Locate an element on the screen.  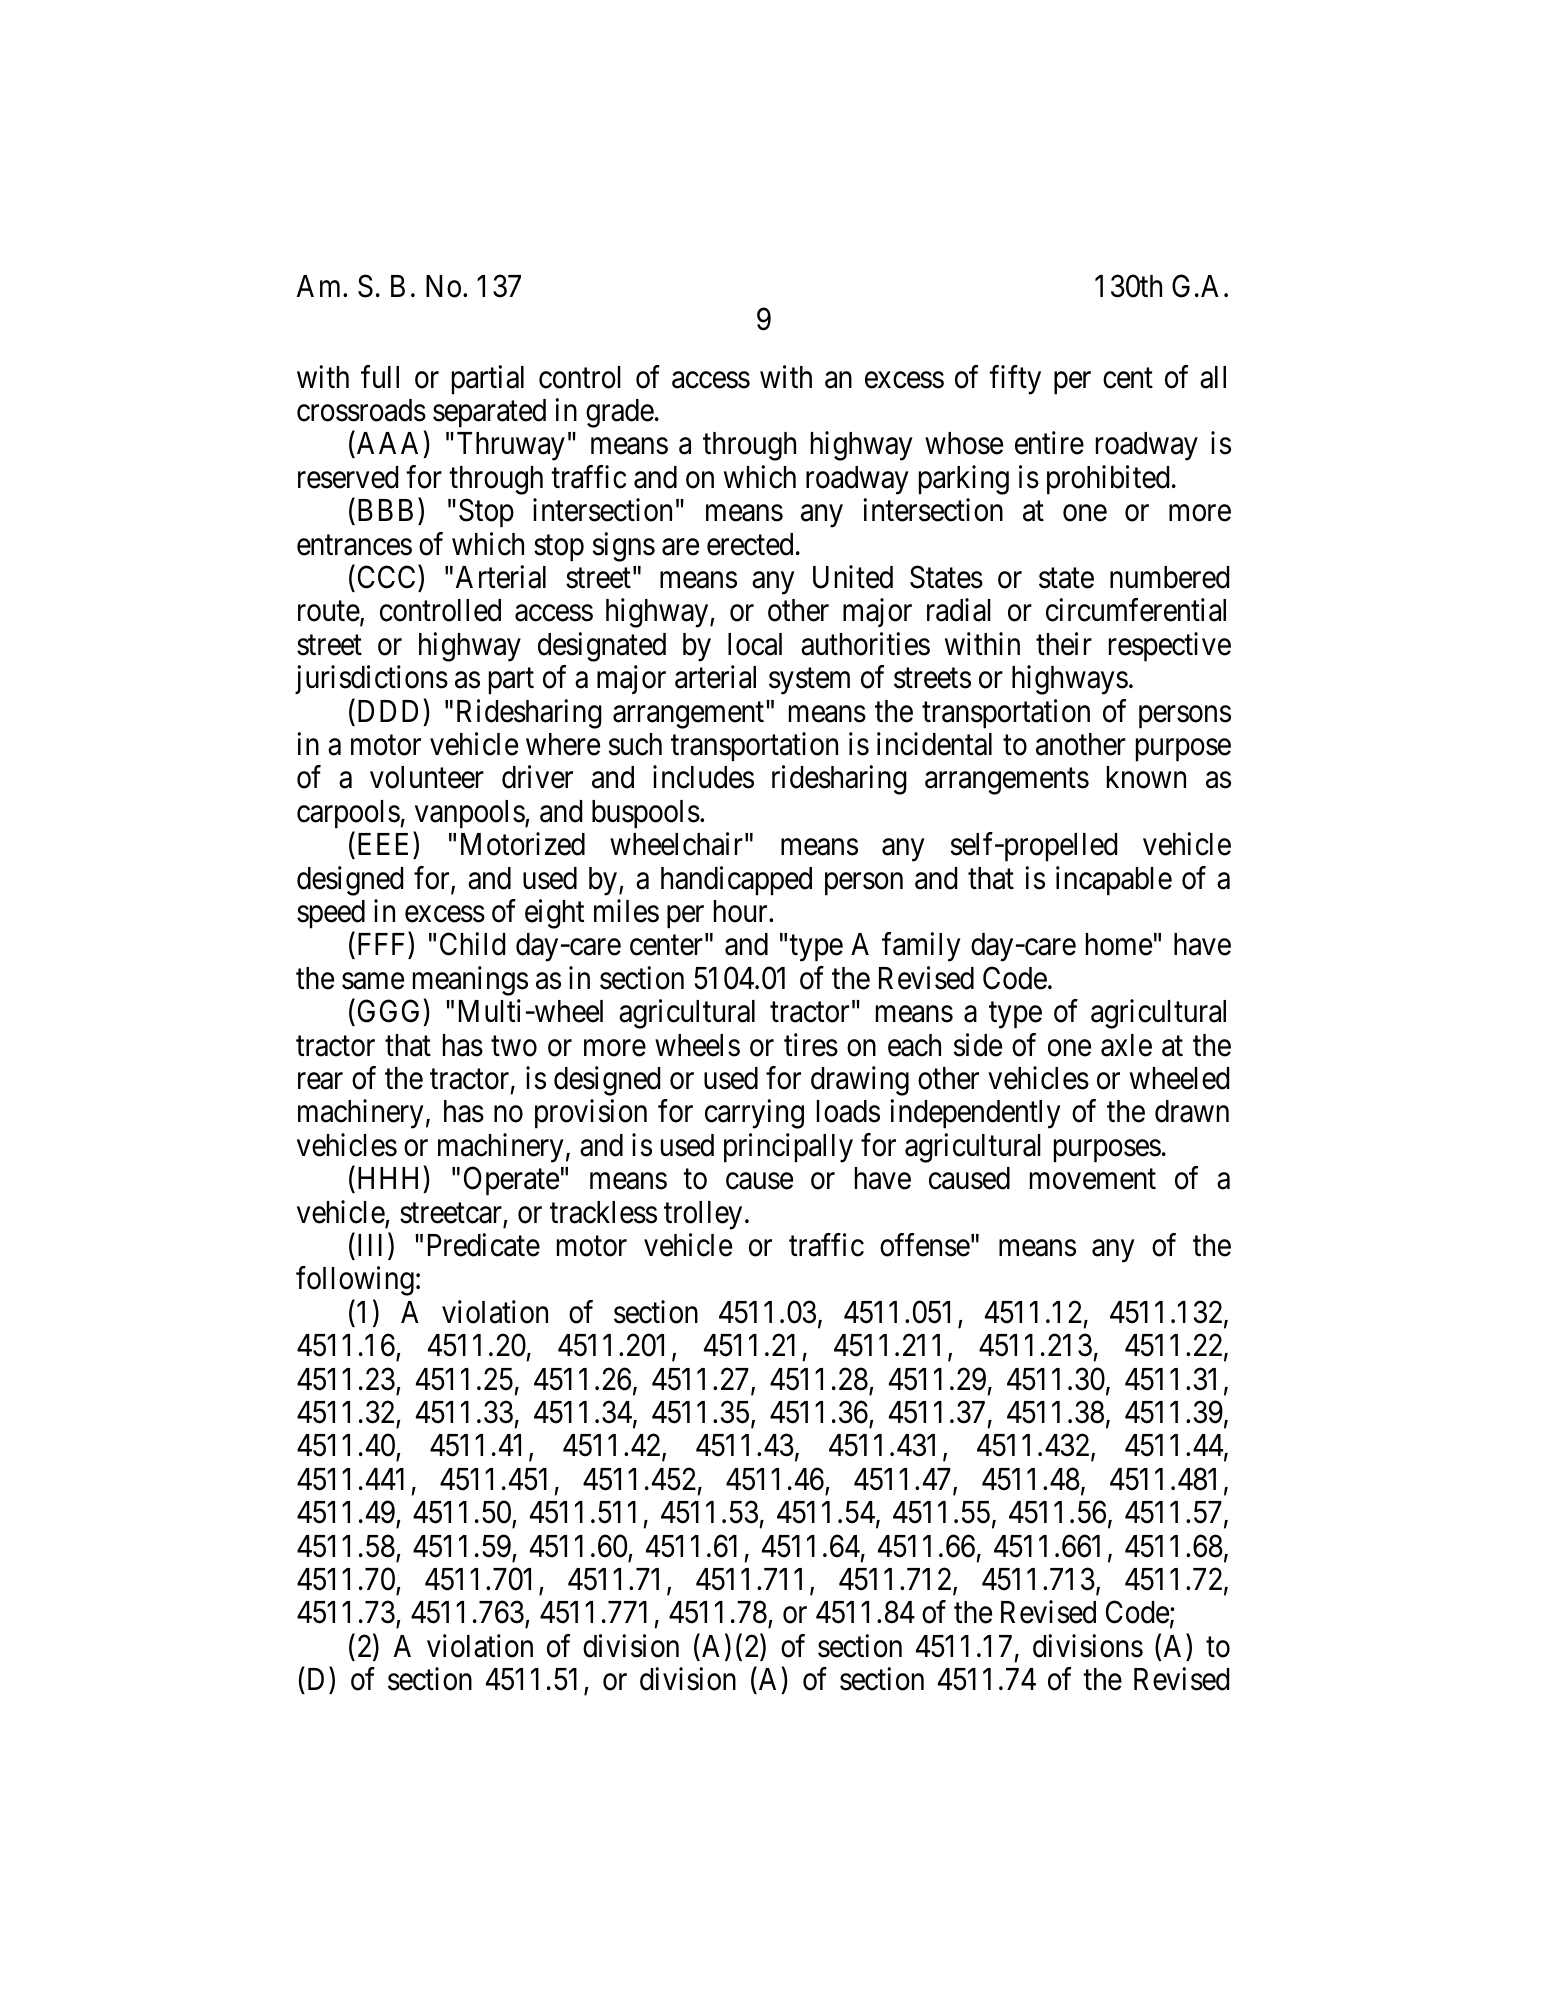
grade is located at coordinates (620, 413).
